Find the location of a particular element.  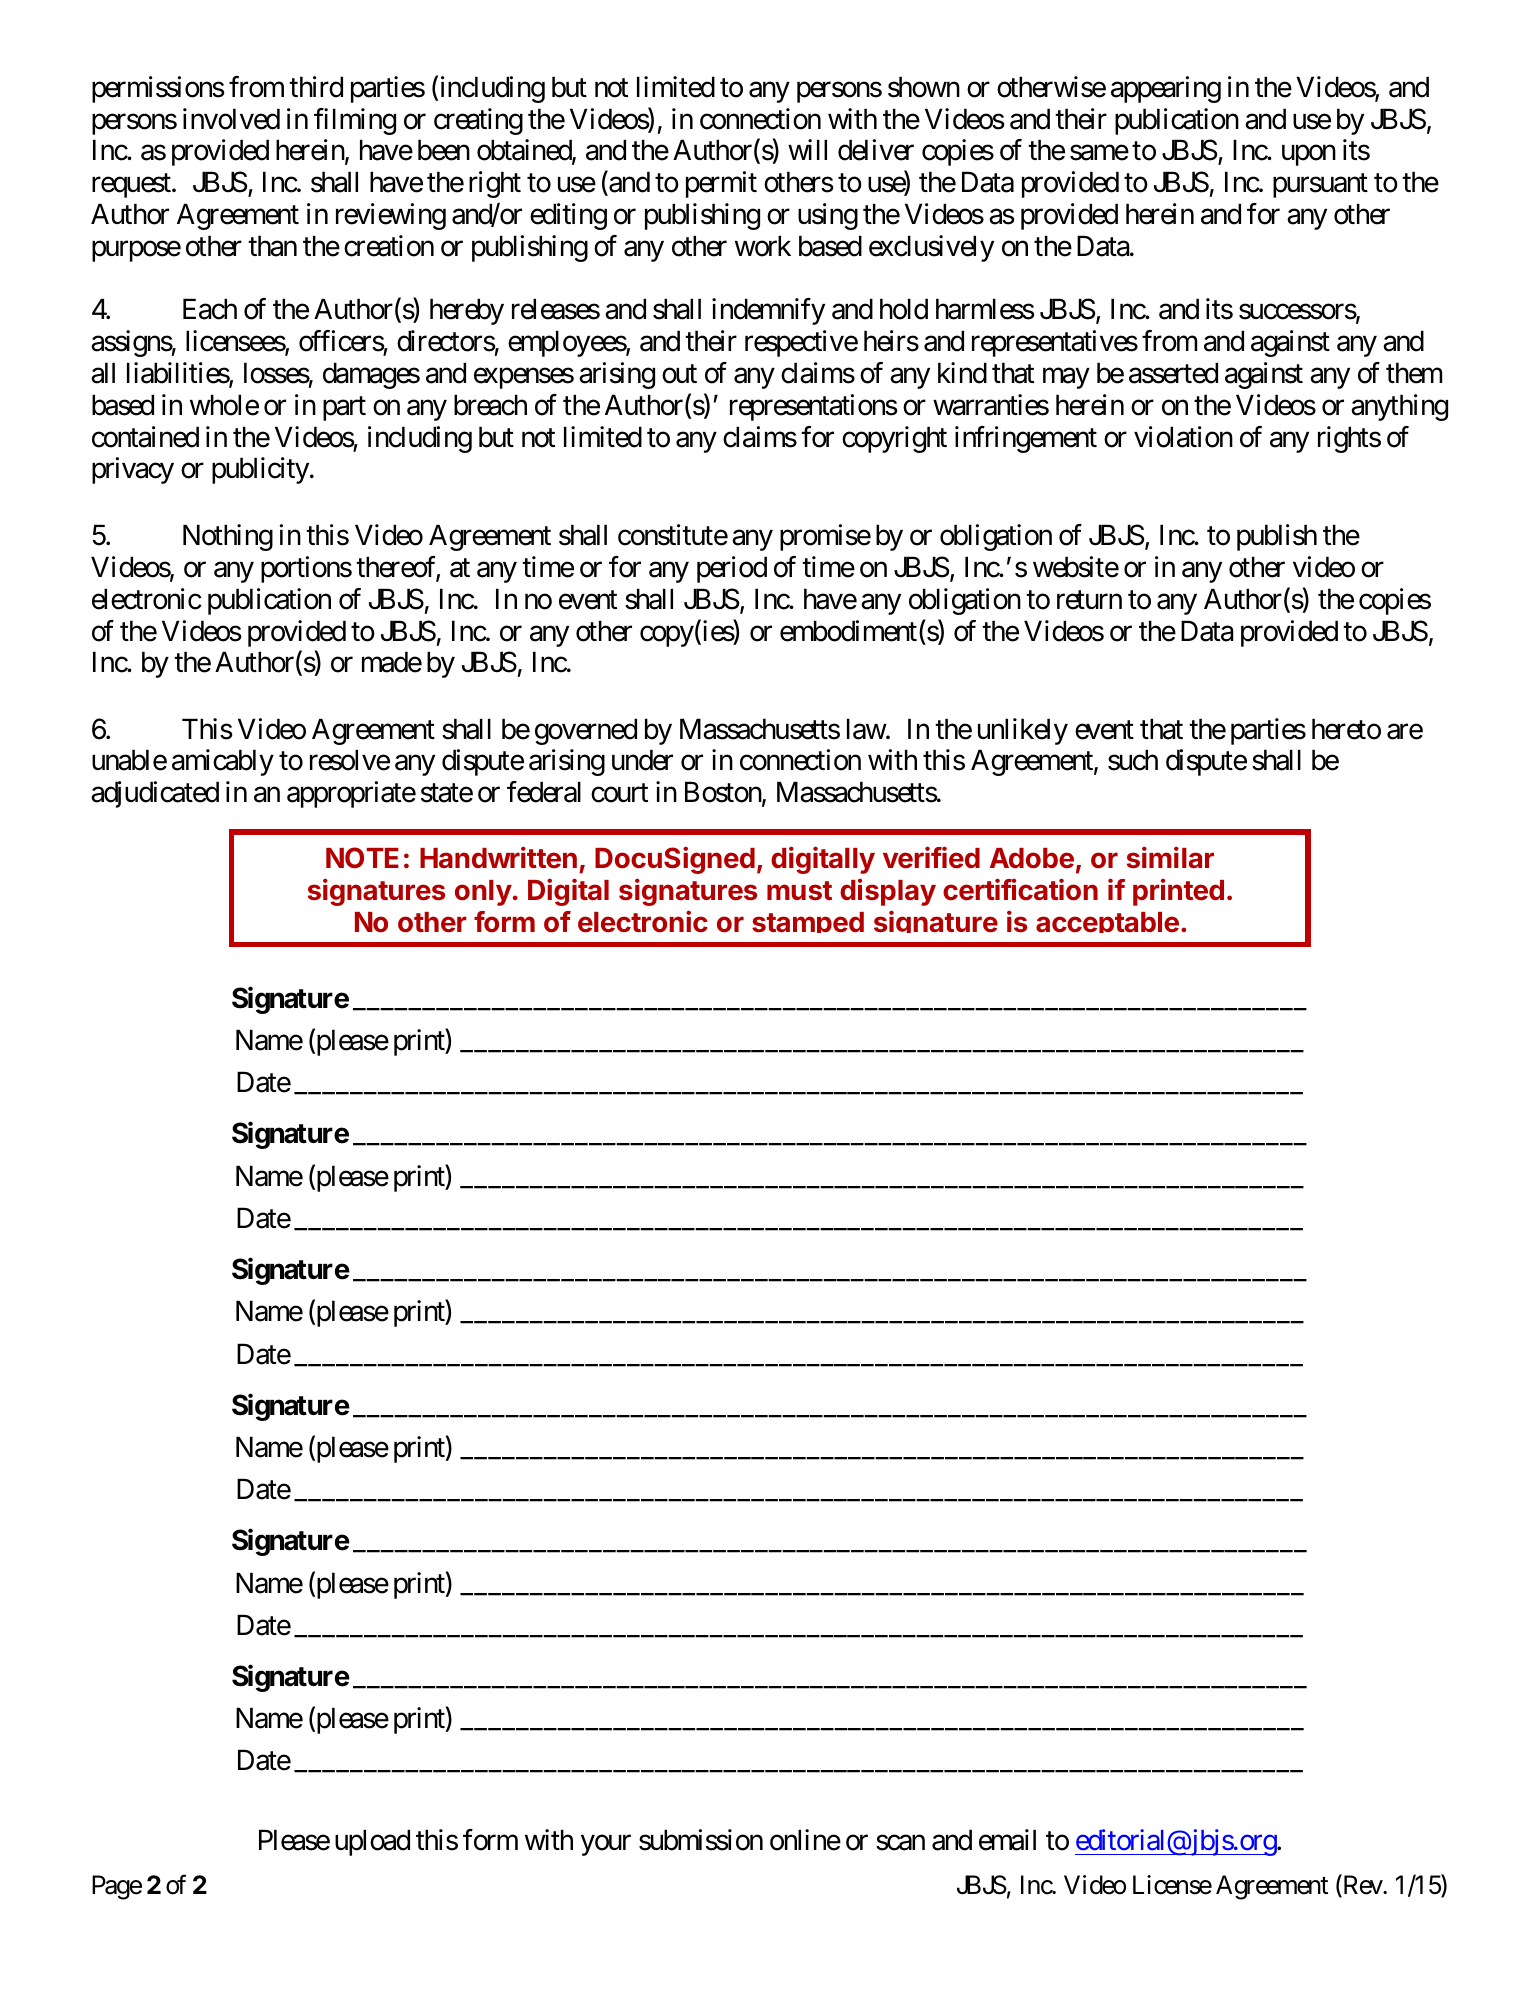

involved is located at coordinates (231, 119).
